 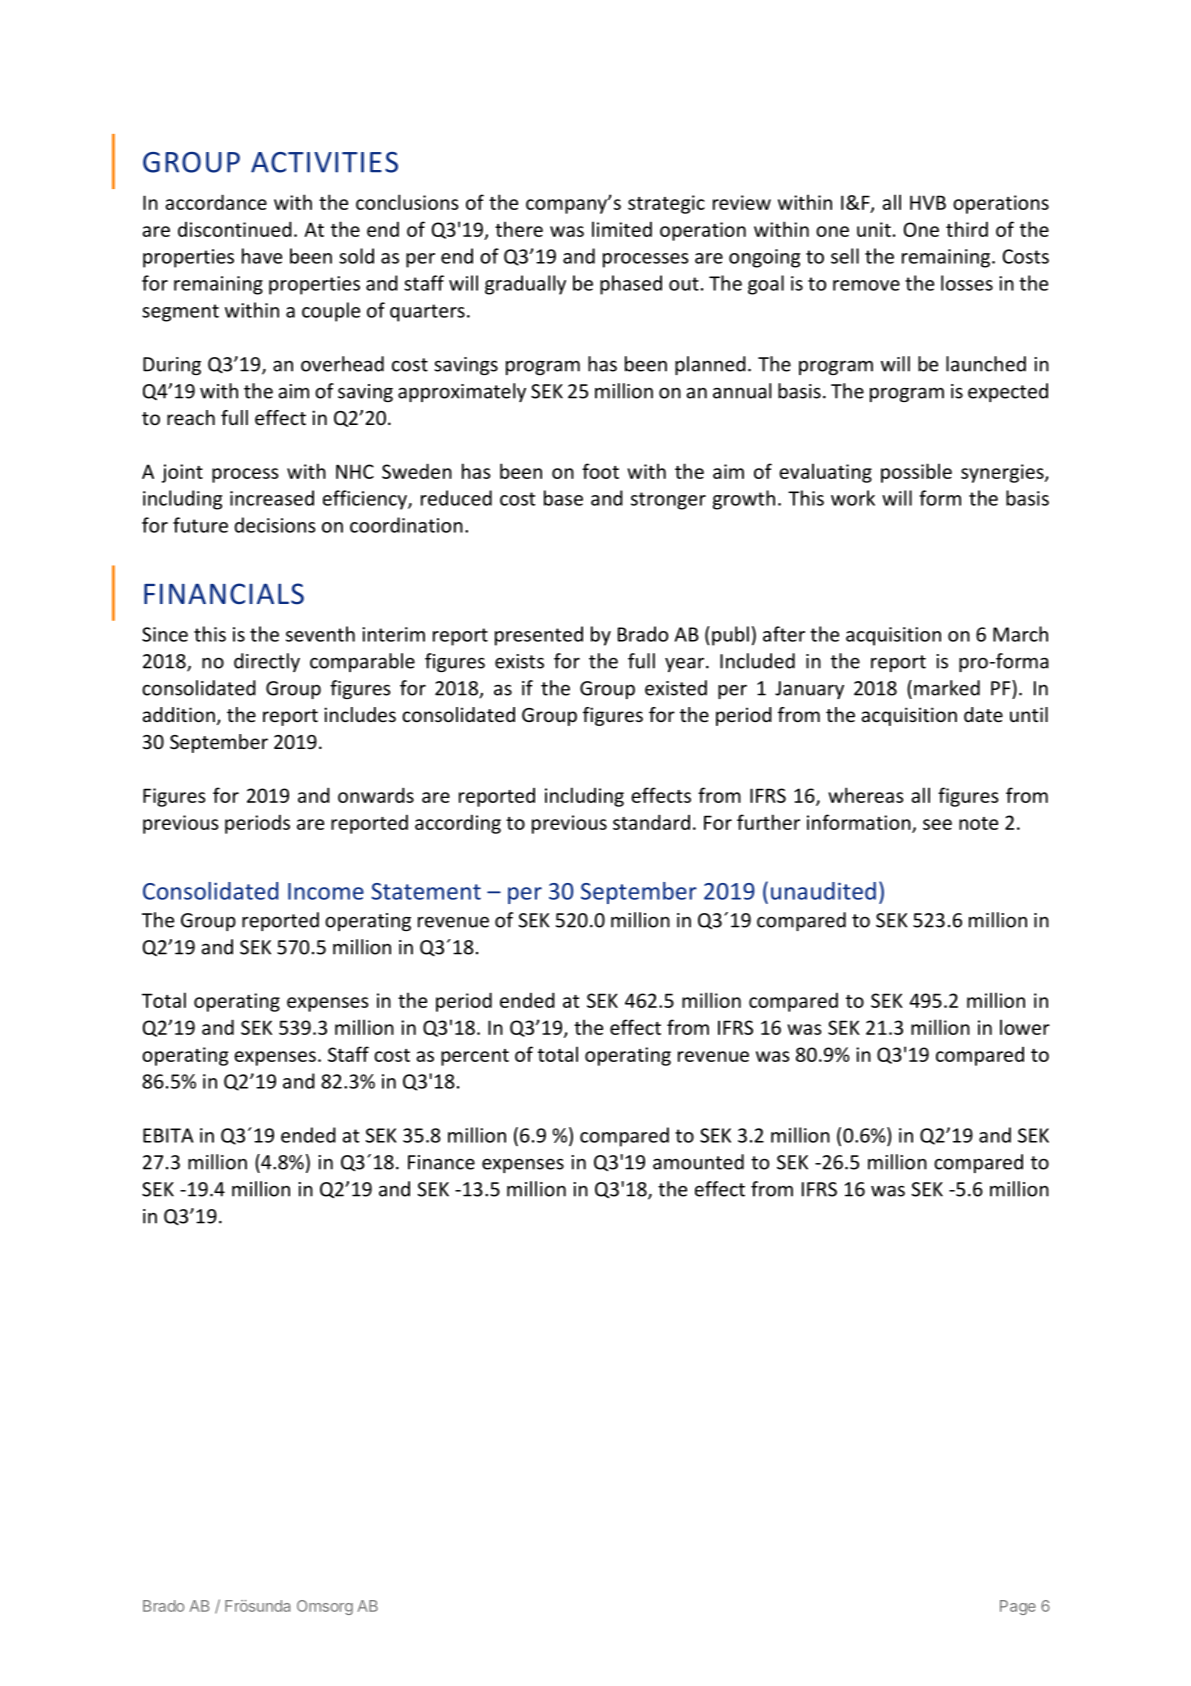 What do you see at coordinates (947, 688) in the screenshot?
I see `marked` at bounding box center [947, 688].
